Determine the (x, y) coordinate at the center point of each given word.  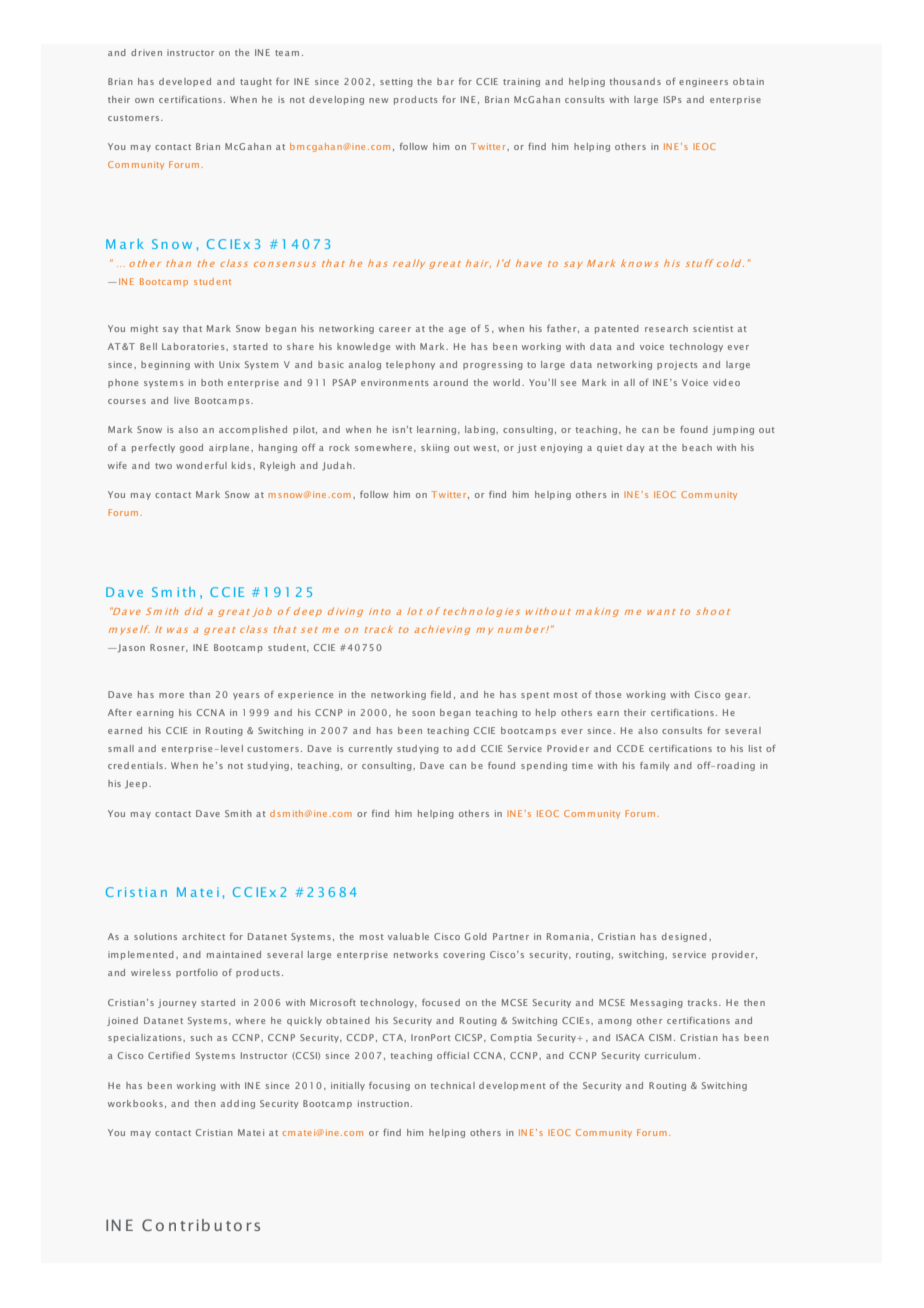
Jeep (137, 784)
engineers (703, 82)
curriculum (670, 1055)
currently (371, 749)
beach (697, 447)
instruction (383, 1103)
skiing (435, 448)
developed (185, 82)
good (191, 448)
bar (445, 81)
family (655, 766)
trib (195, 1225)
